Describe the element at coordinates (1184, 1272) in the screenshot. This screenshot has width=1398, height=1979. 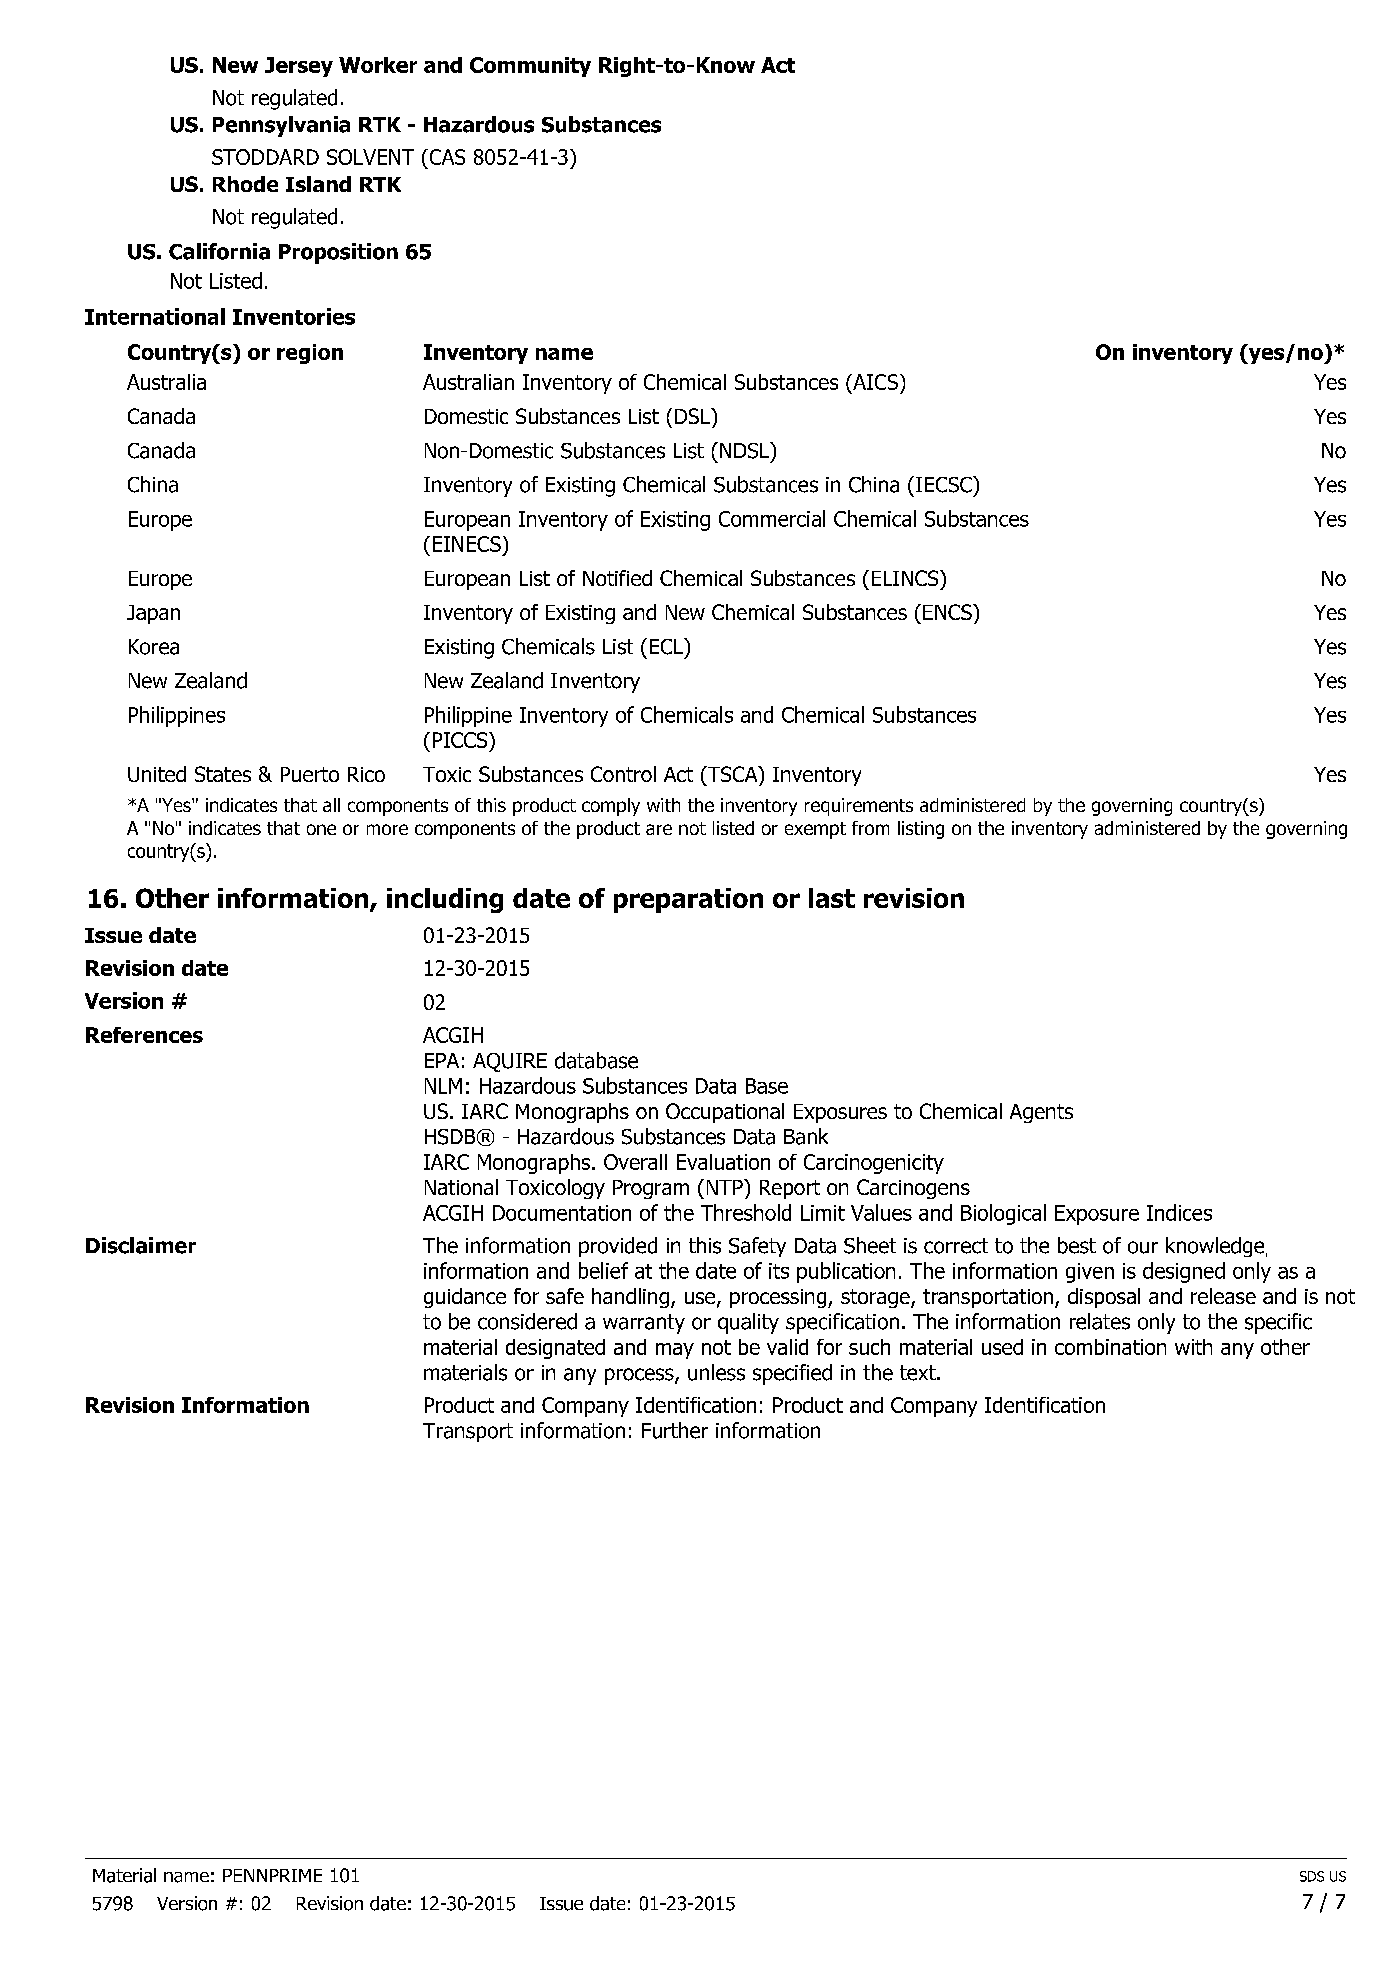
I see `designed` at that location.
